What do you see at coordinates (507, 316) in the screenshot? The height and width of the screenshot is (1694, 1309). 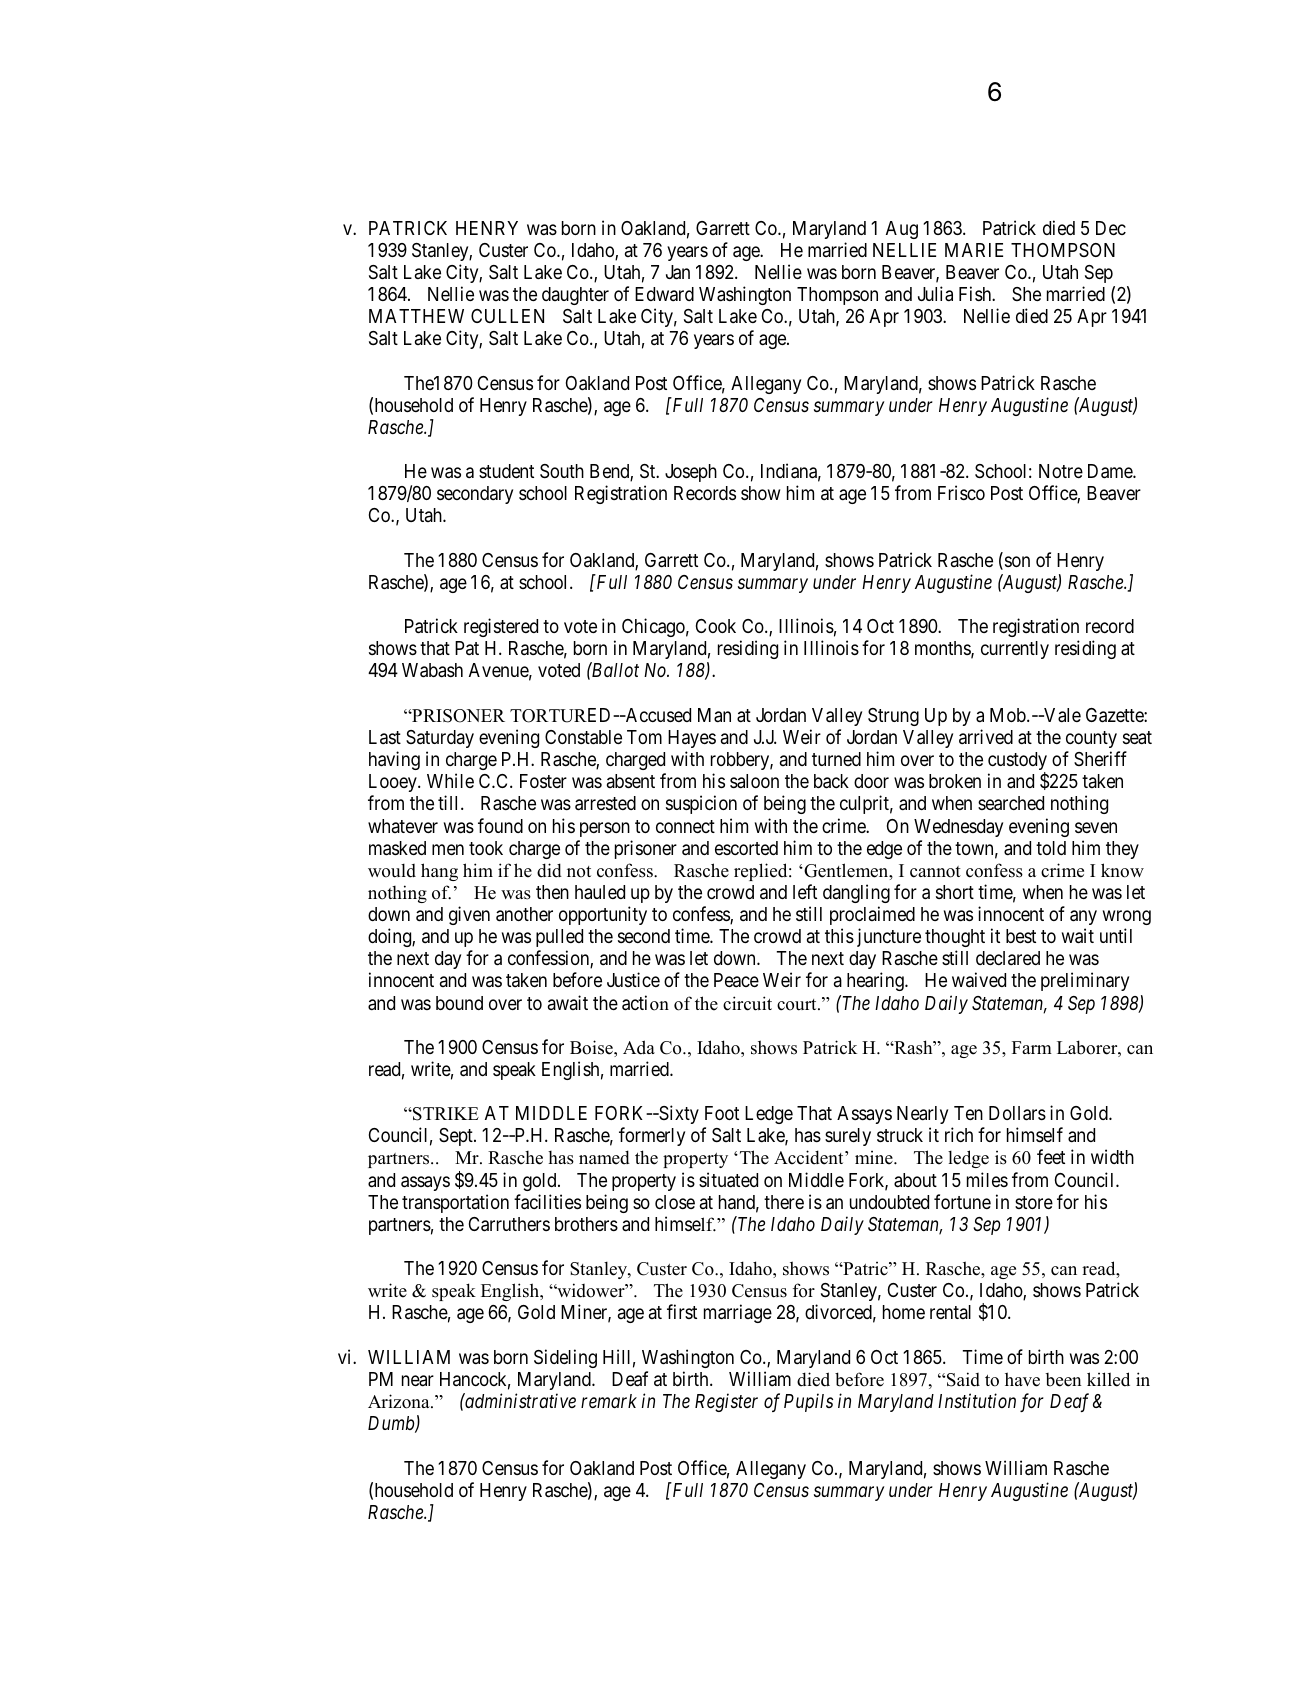 I see `CULLEN` at bounding box center [507, 316].
